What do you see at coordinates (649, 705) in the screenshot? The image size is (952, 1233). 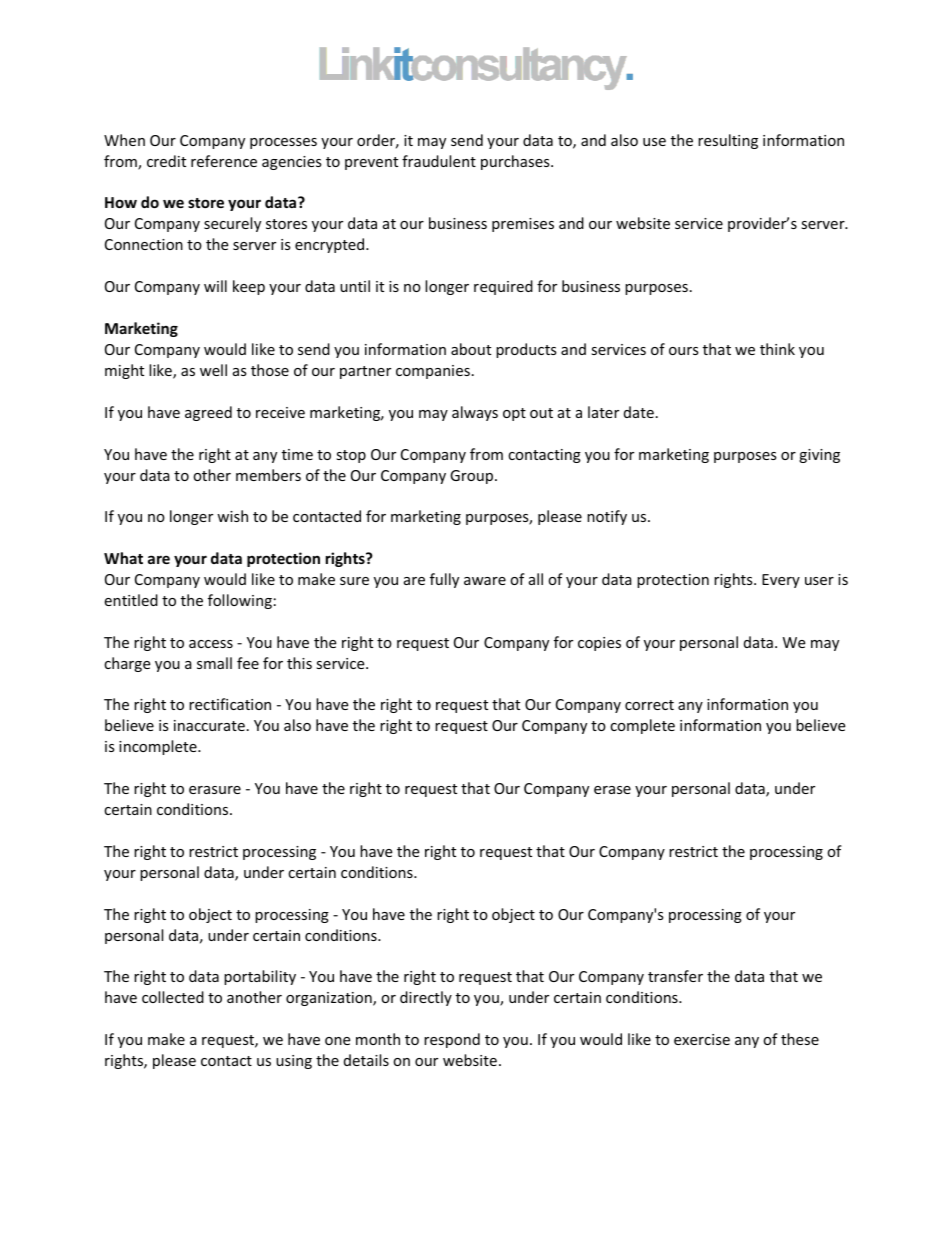 I see `correct` at bounding box center [649, 705].
